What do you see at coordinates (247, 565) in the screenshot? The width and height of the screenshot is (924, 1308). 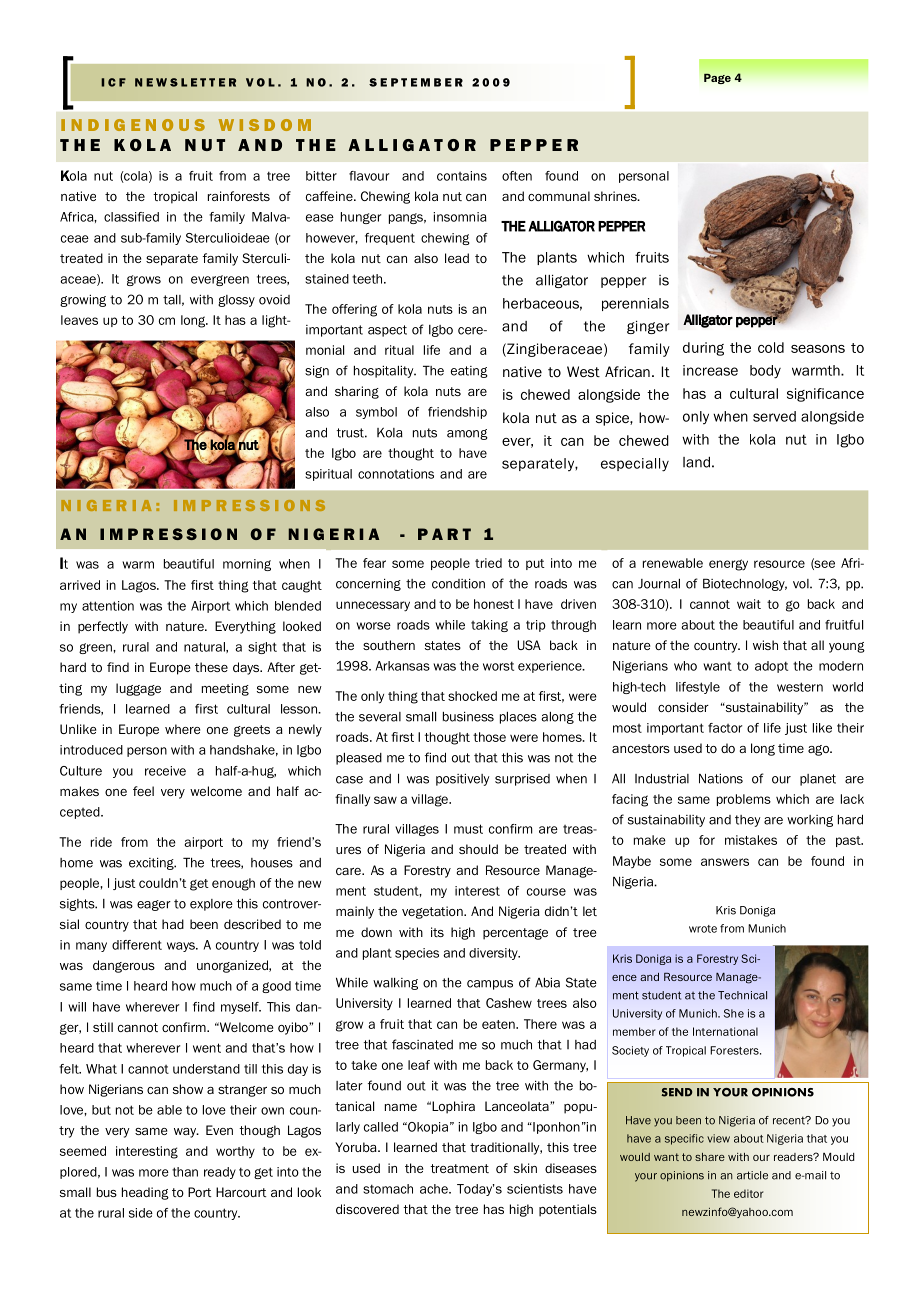 I see `morning` at bounding box center [247, 565].
